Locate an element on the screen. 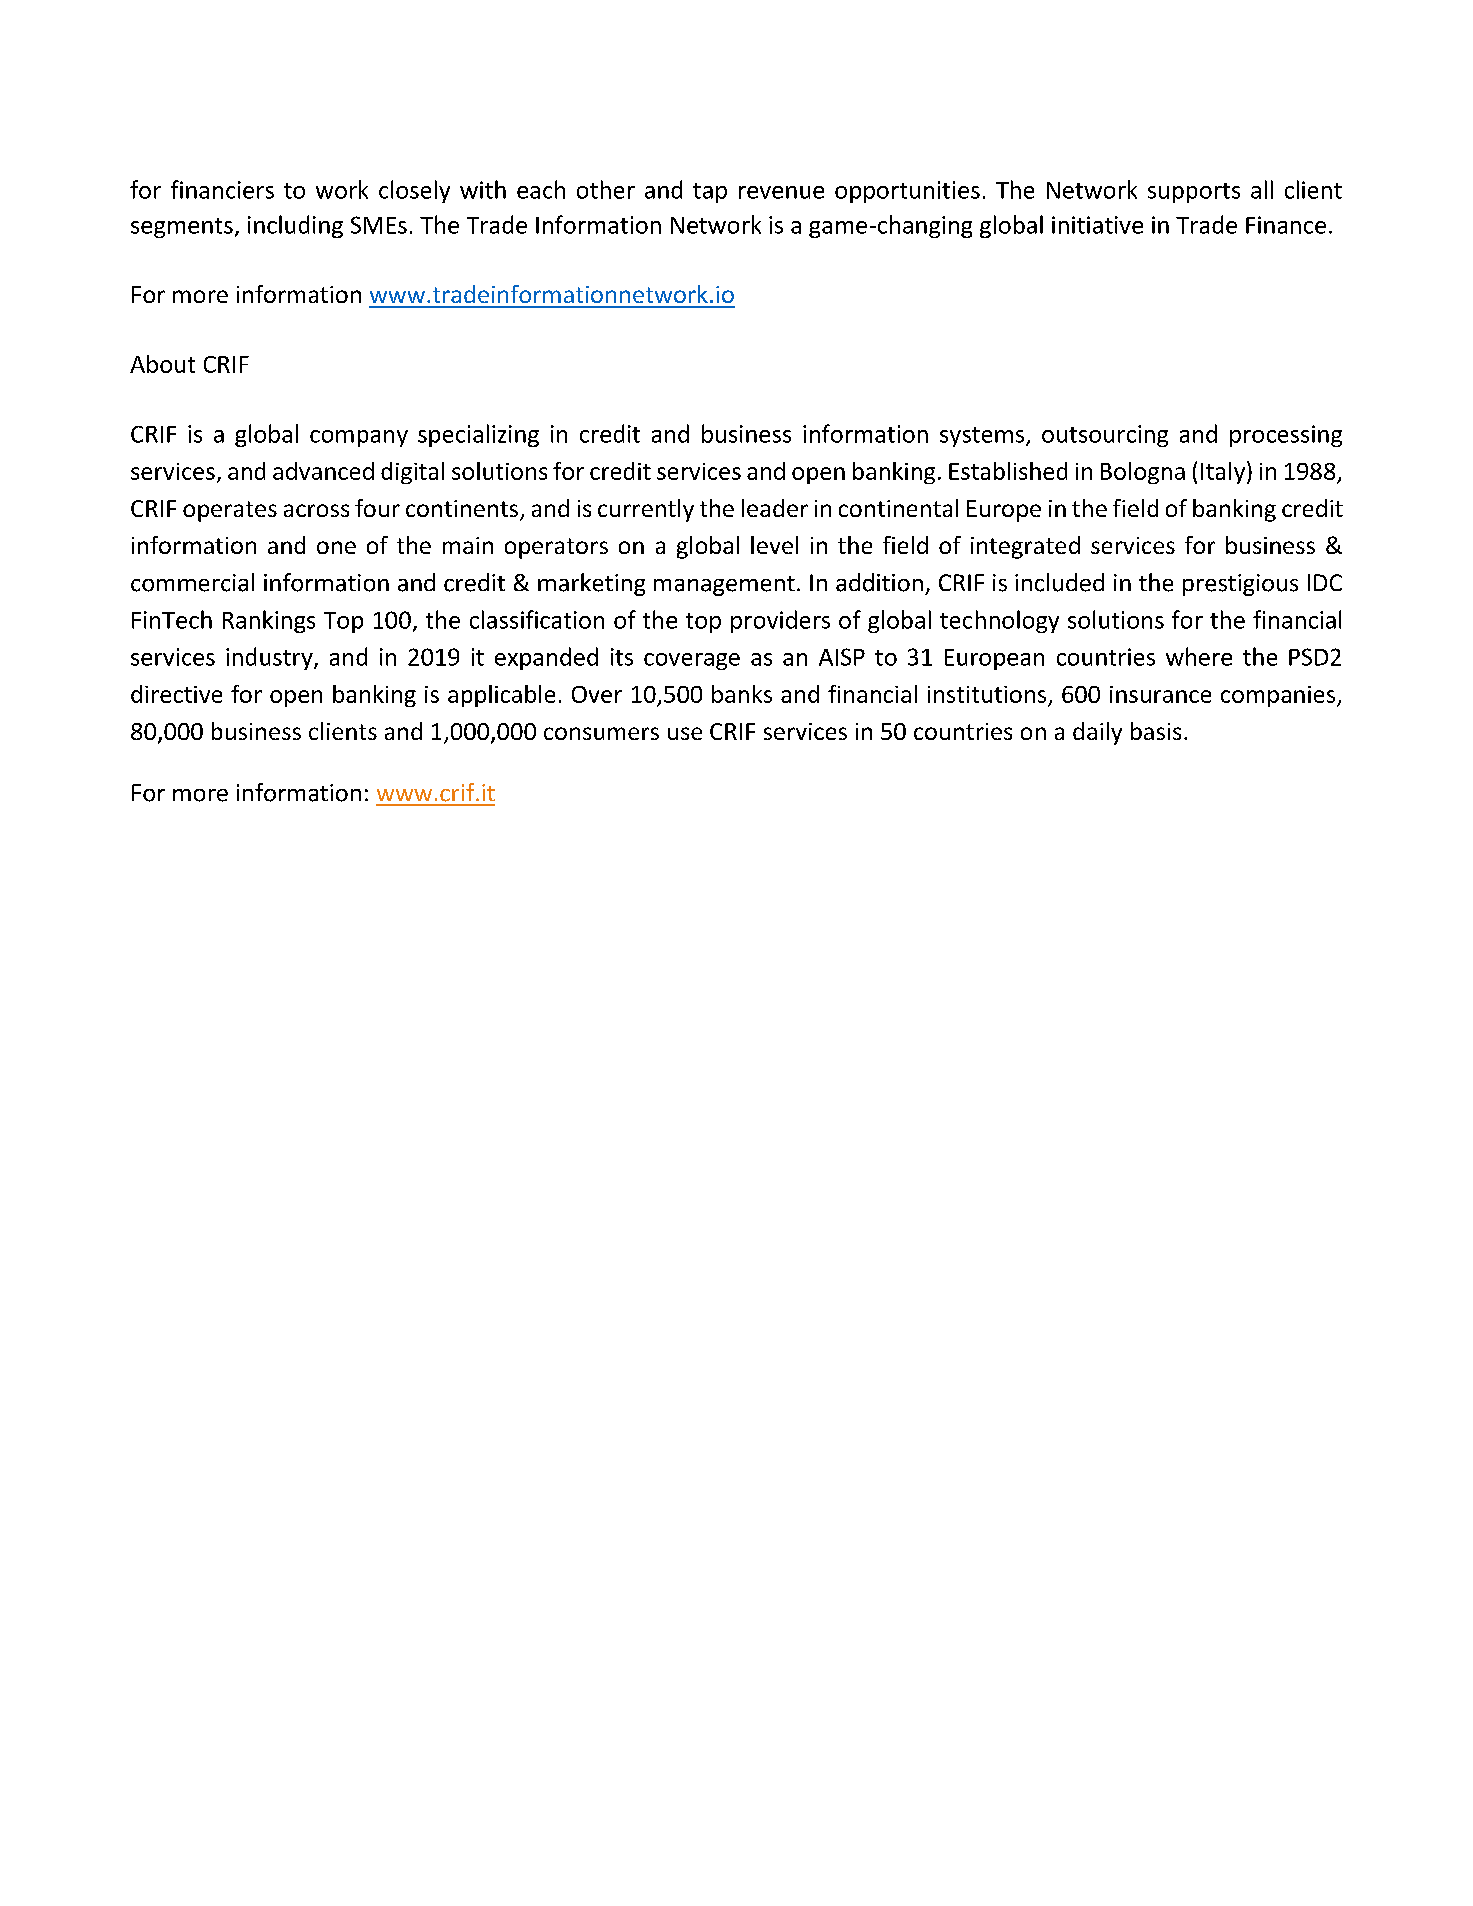  Italy is located at coordinates (1224, 472).
